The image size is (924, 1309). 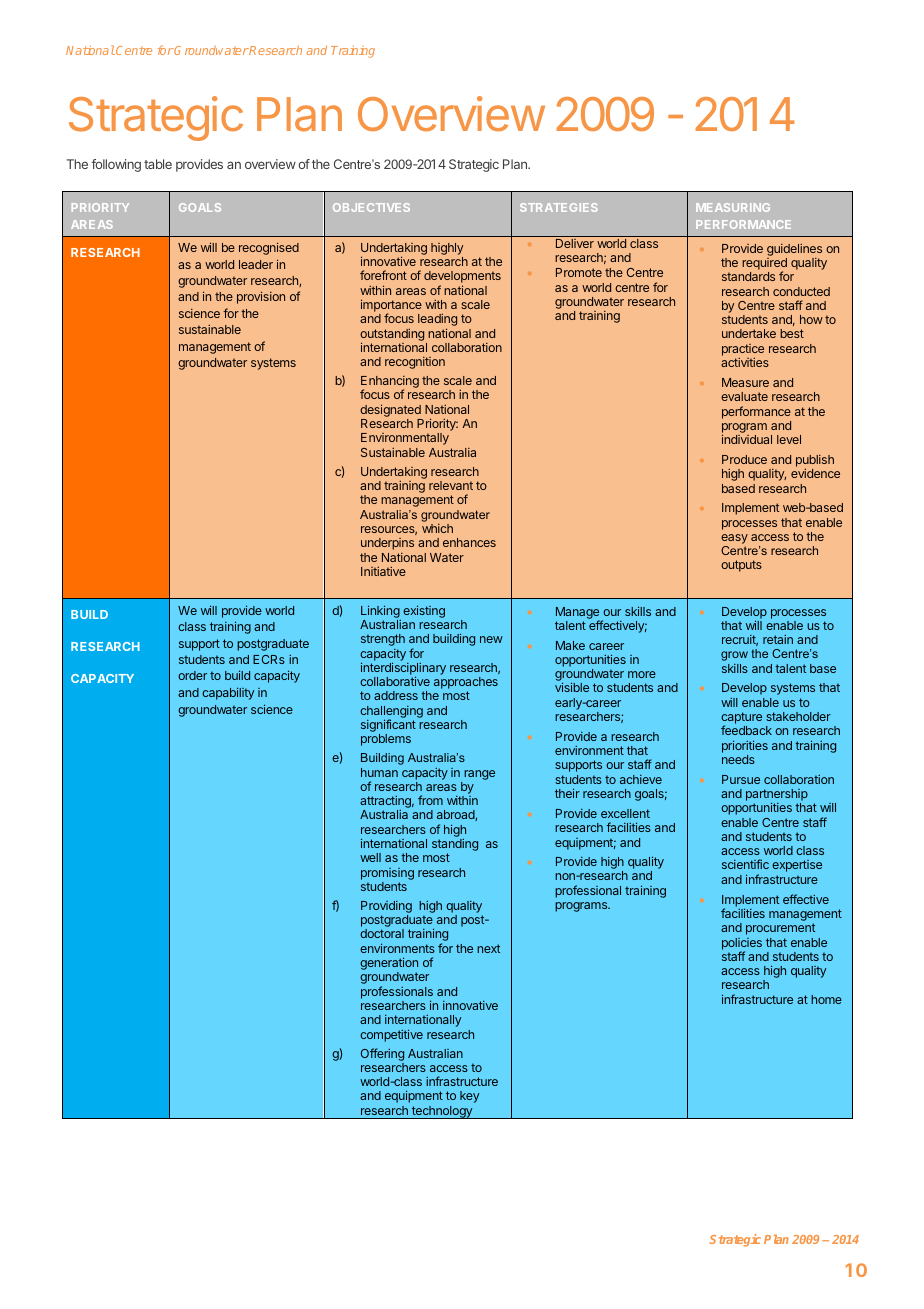 What do you see at coordinates (479, 775) in the image?
I see `range` at bounding box center [479, 775].
